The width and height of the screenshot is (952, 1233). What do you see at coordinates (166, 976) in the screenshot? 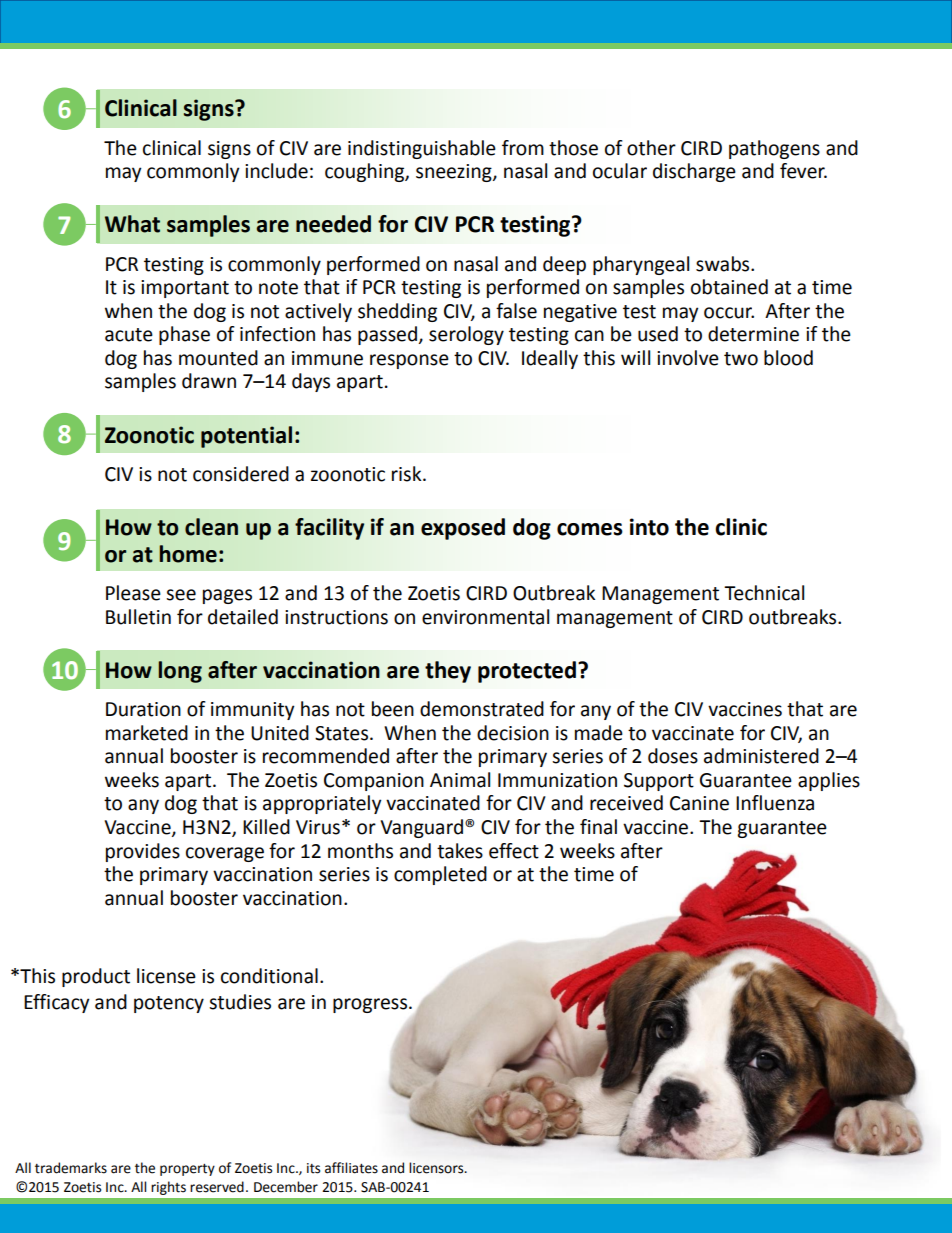
I see `license` at bounding box center [166, 976].
